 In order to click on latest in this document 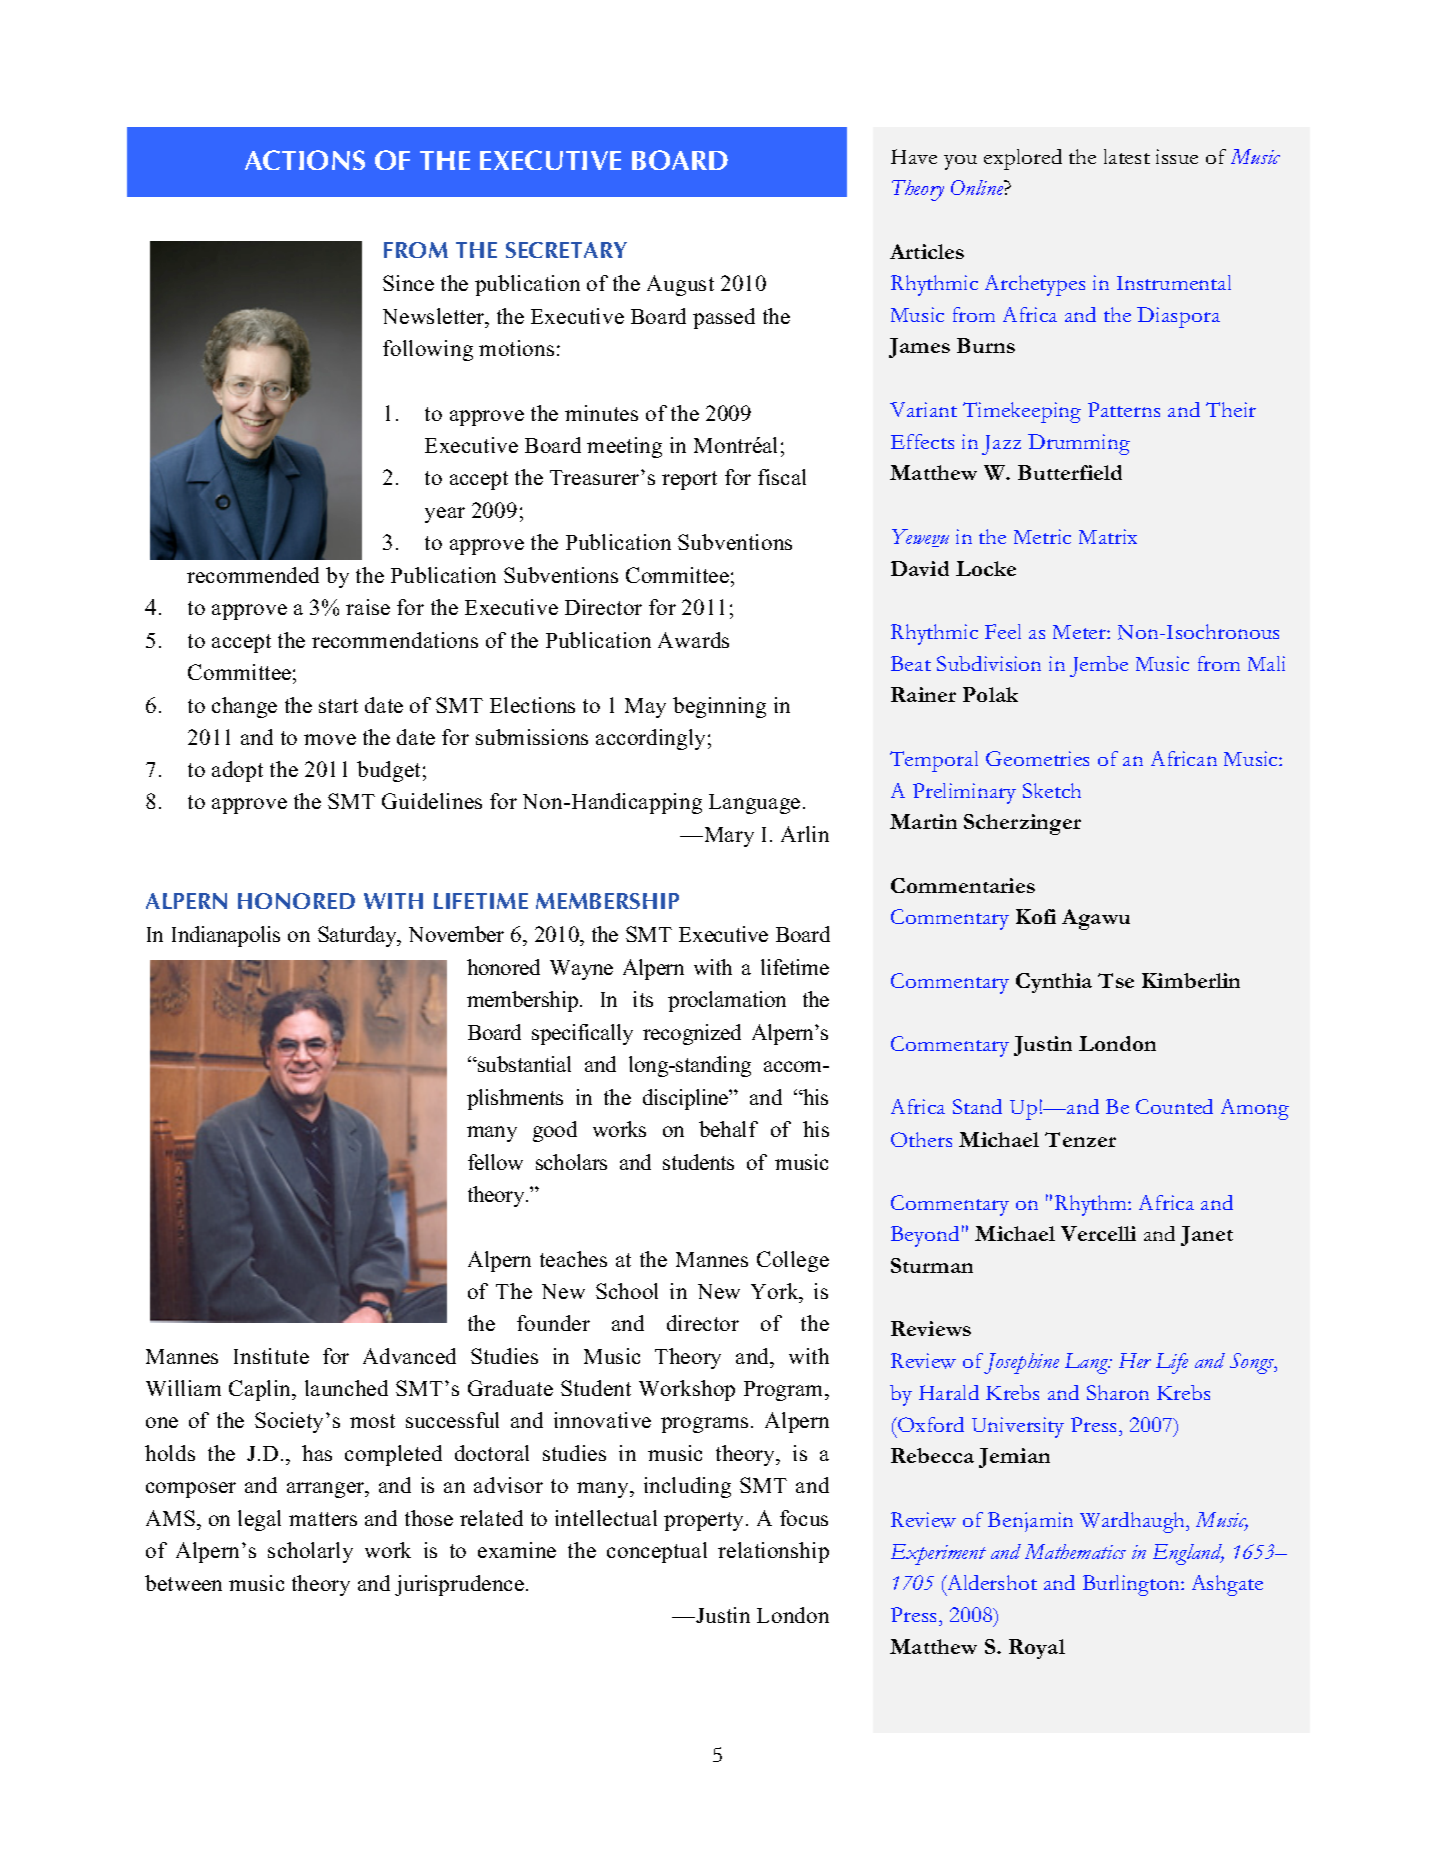, I will do `click(1127, 156)`.
